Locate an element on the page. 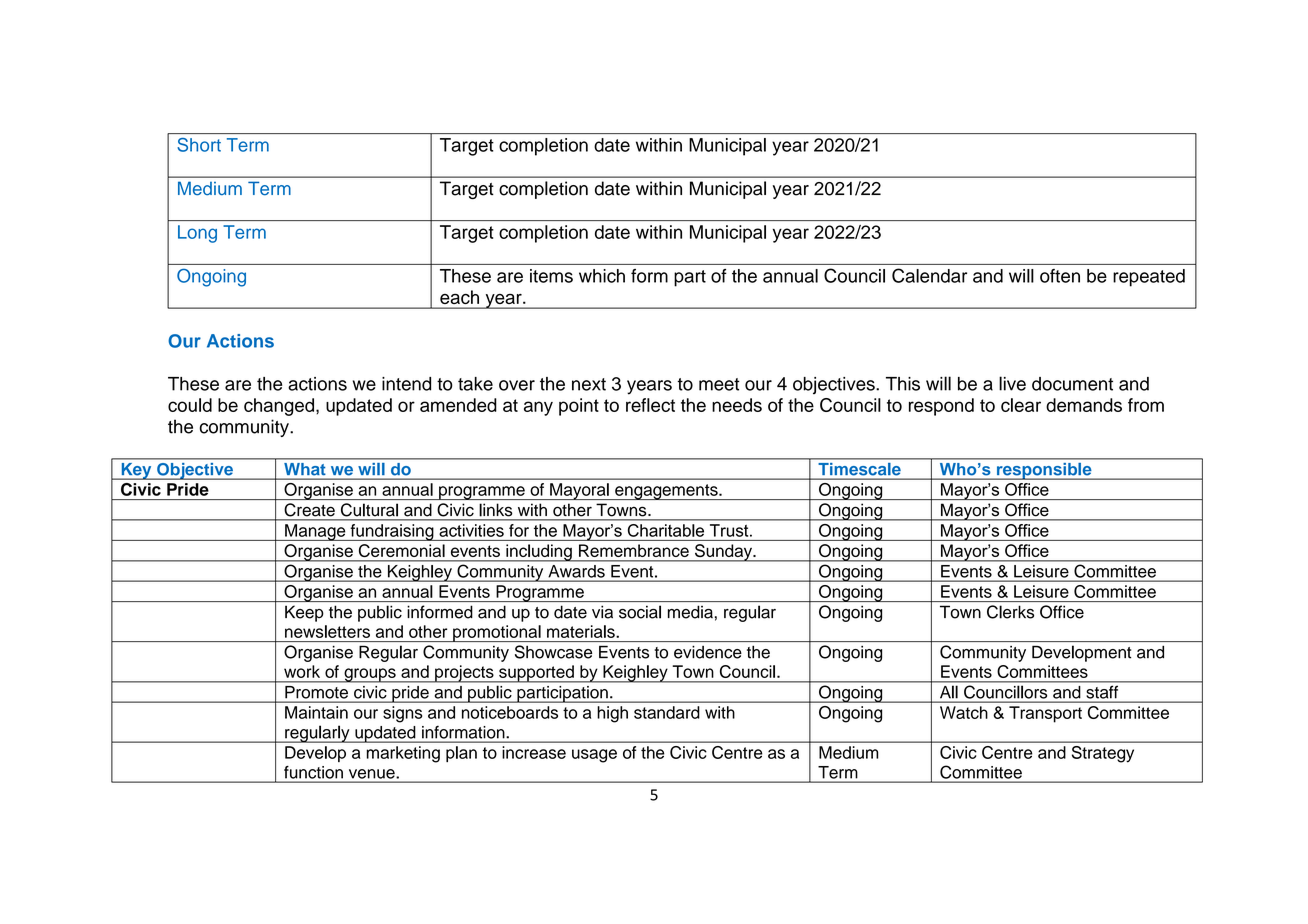 Image resolution: width=1308 pixels, height=924 pixels. venue is located at coordinates (372, 774).
